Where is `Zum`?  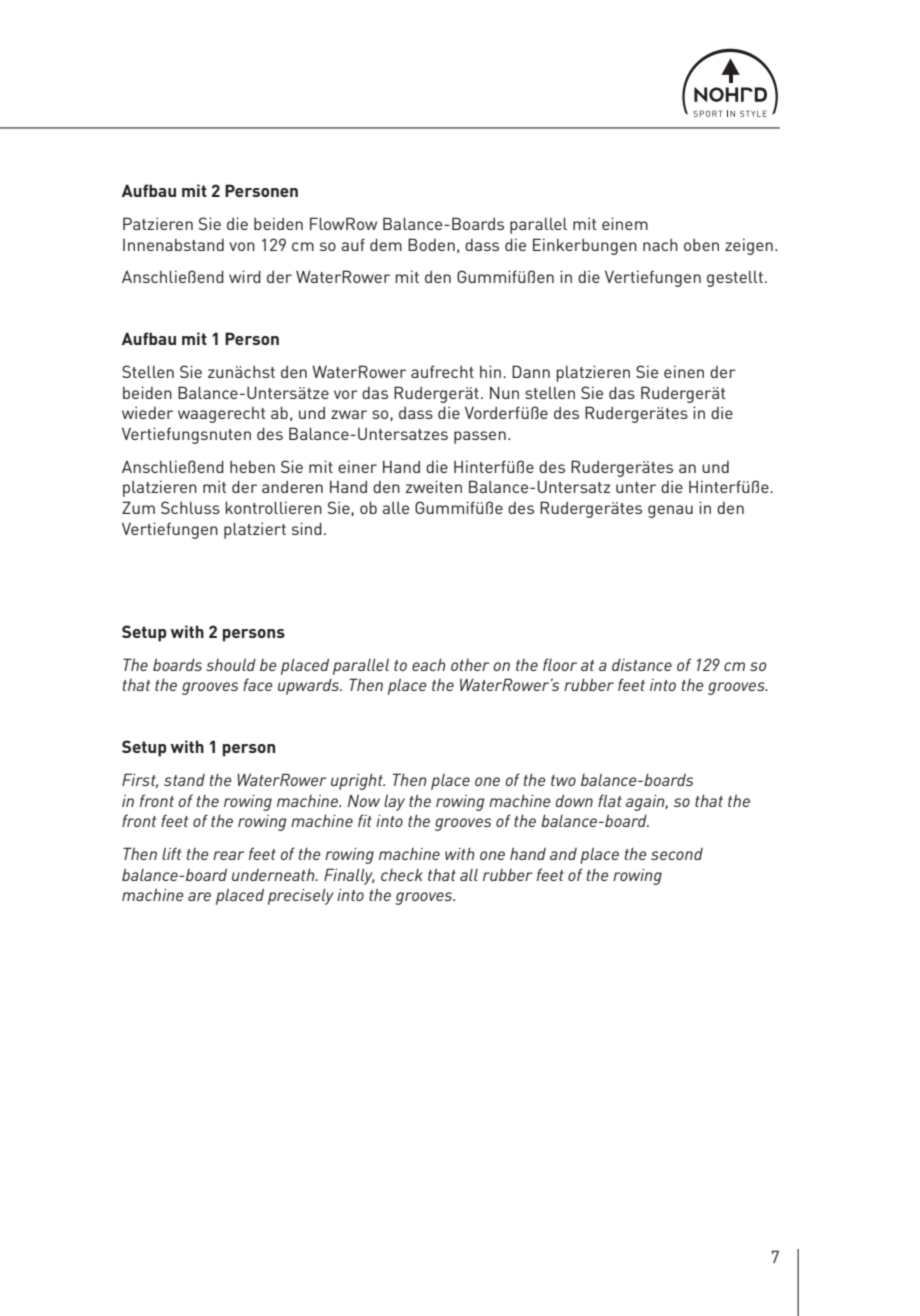 Zum is located at coordinates (138, 507).
